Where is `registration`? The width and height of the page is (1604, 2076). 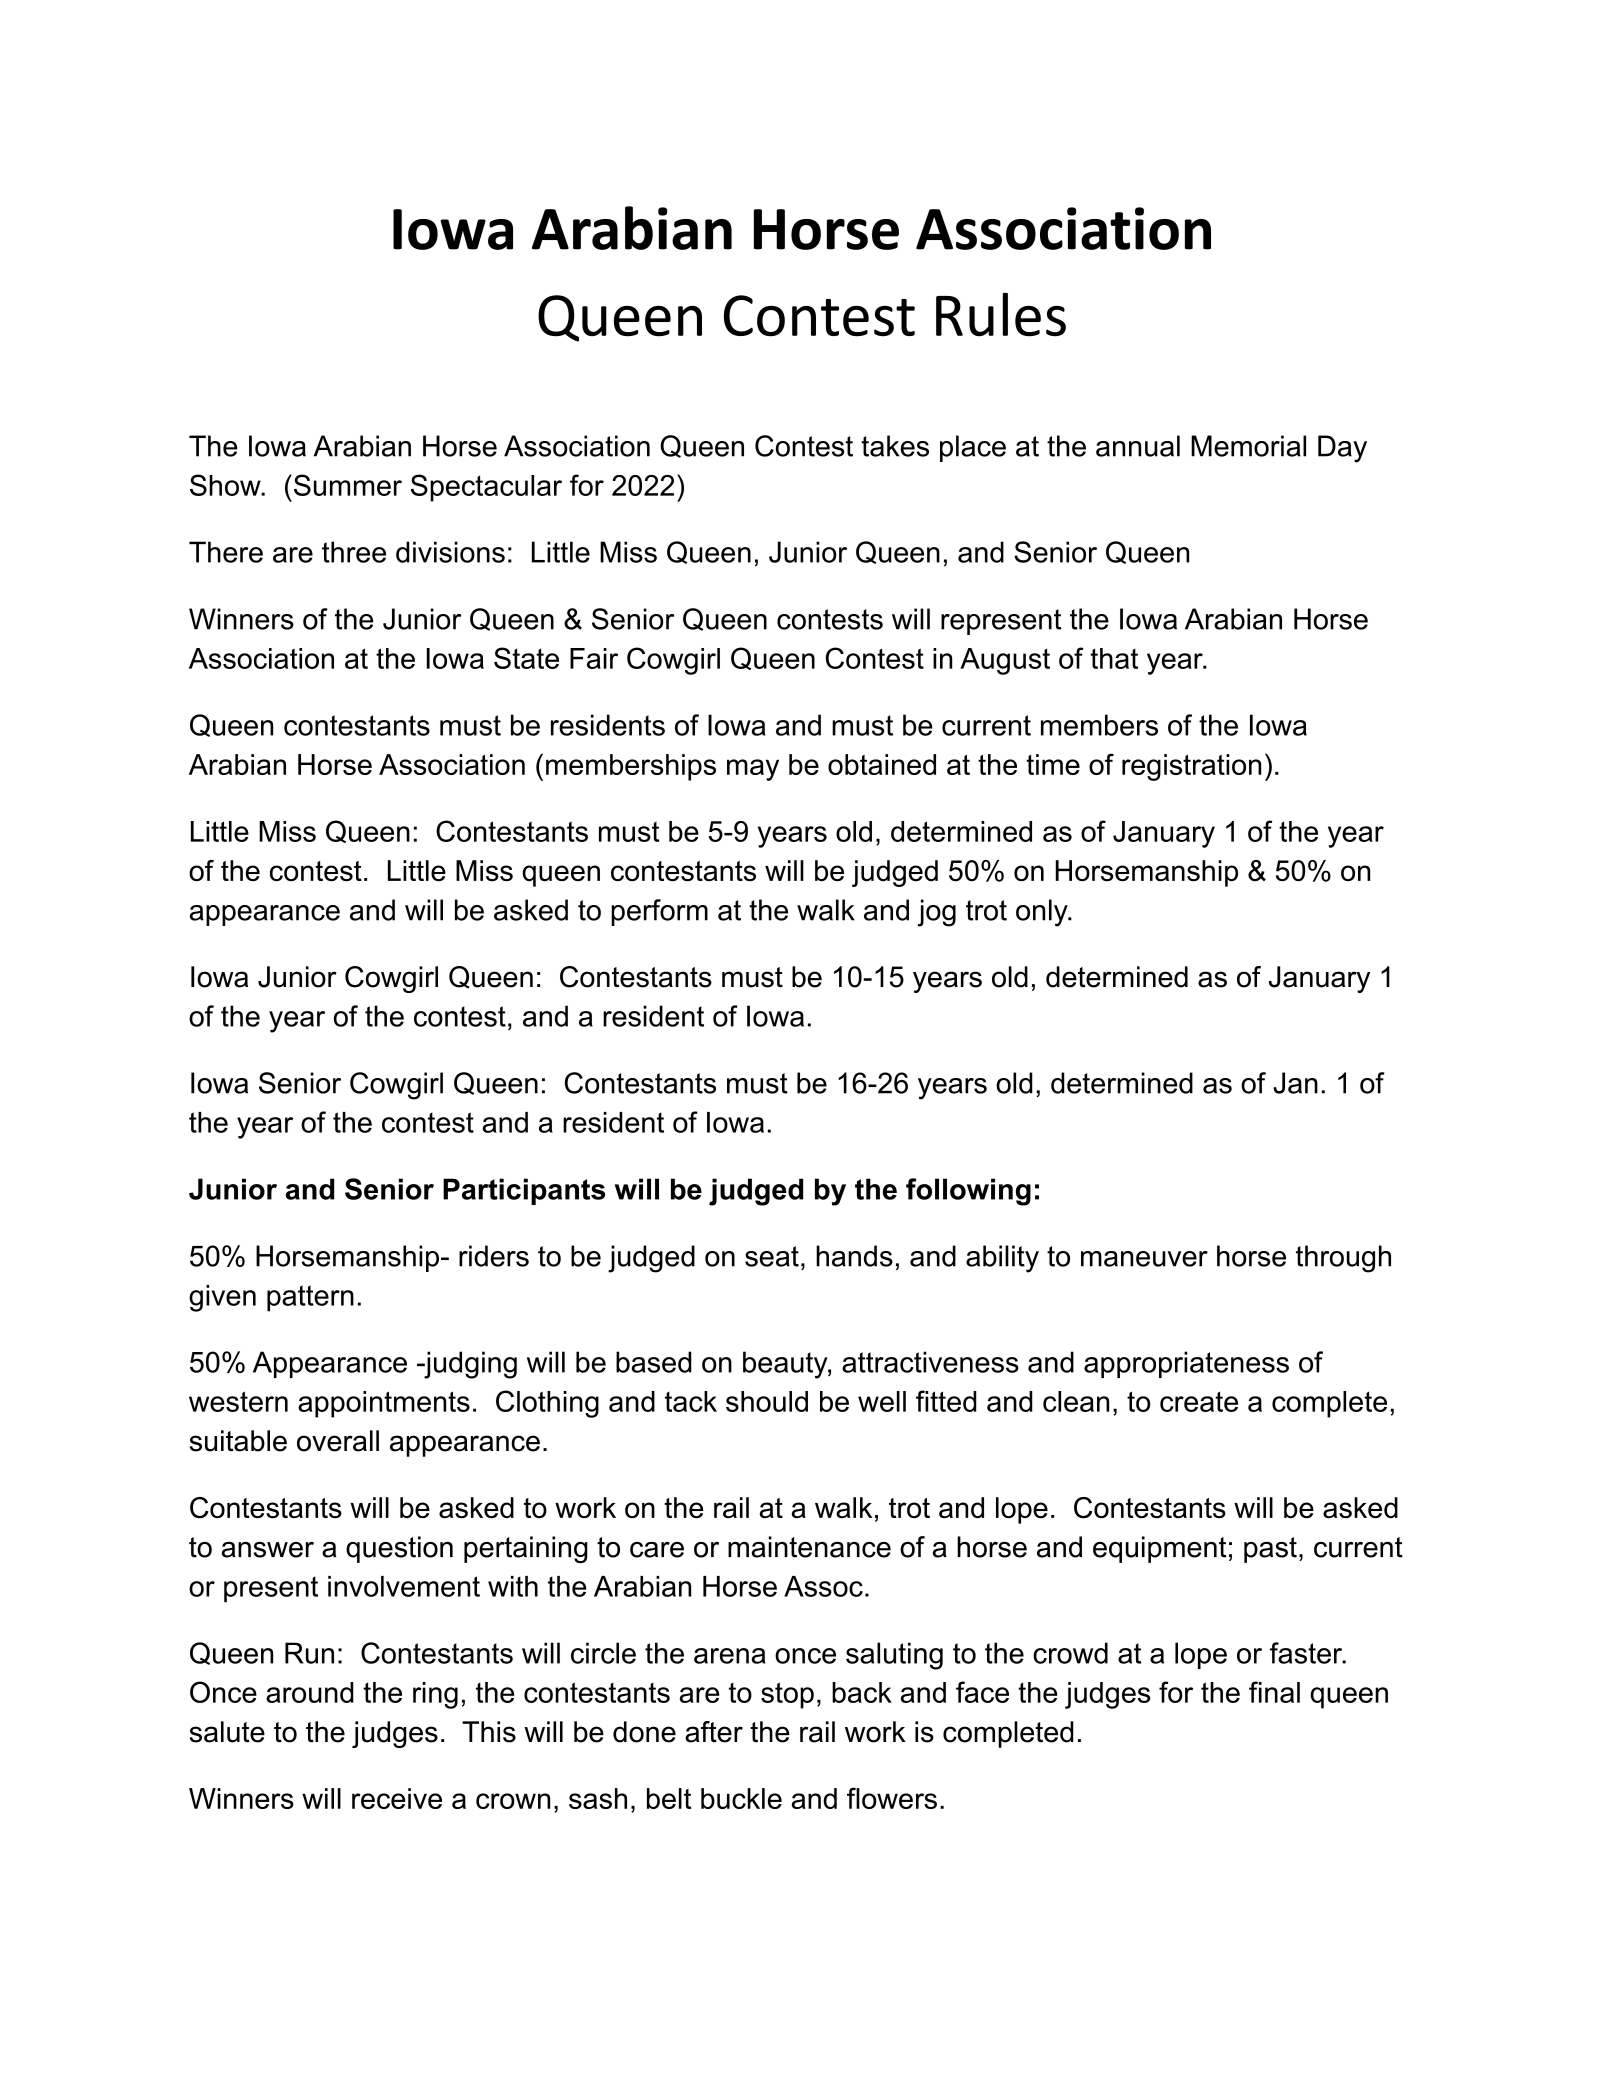 registration is located at coordinates (1191, 767).
